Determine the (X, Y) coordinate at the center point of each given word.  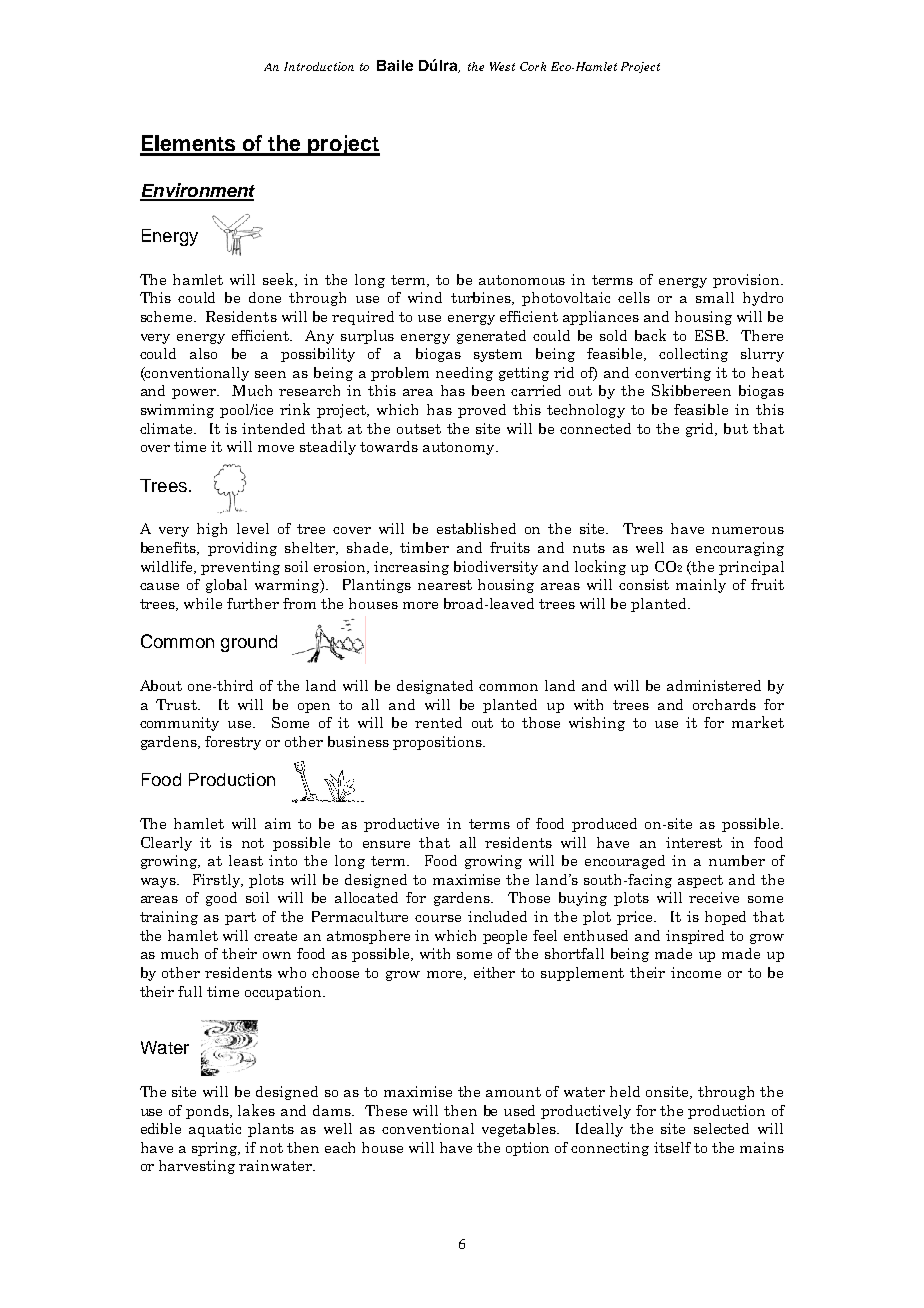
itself (672, 1147)
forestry (233, 743)
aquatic (215, 1130)
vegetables (520, 1130)
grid (701, 430)
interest (694, 842)
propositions (438, 743)
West (502, 66)
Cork (533, 66)
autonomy (460, 448)
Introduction (319, 66)
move (276, 448)
